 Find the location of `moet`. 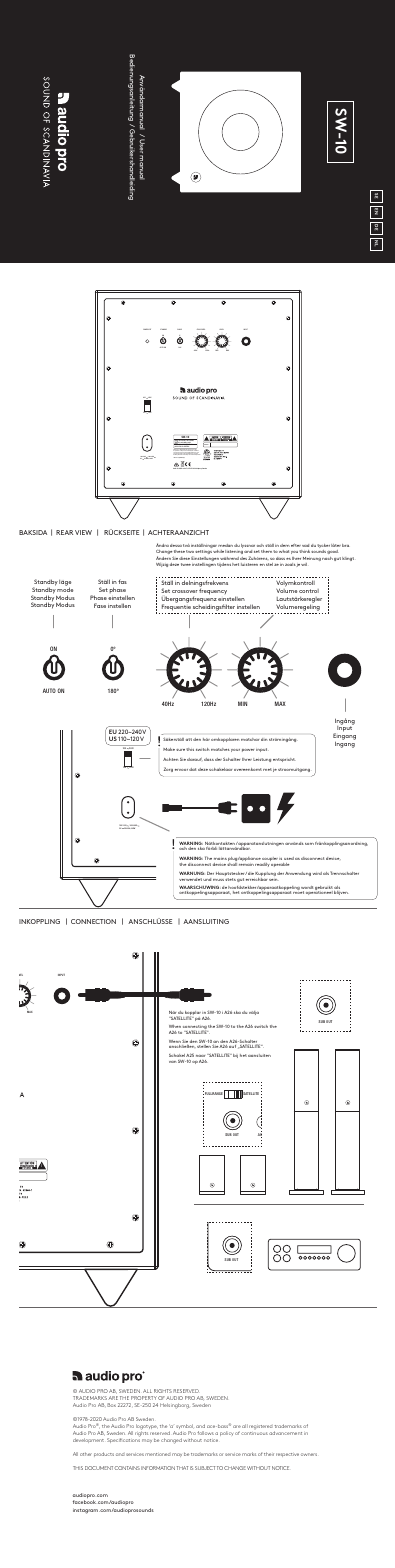

moet is located at coordinates (298, 892).
